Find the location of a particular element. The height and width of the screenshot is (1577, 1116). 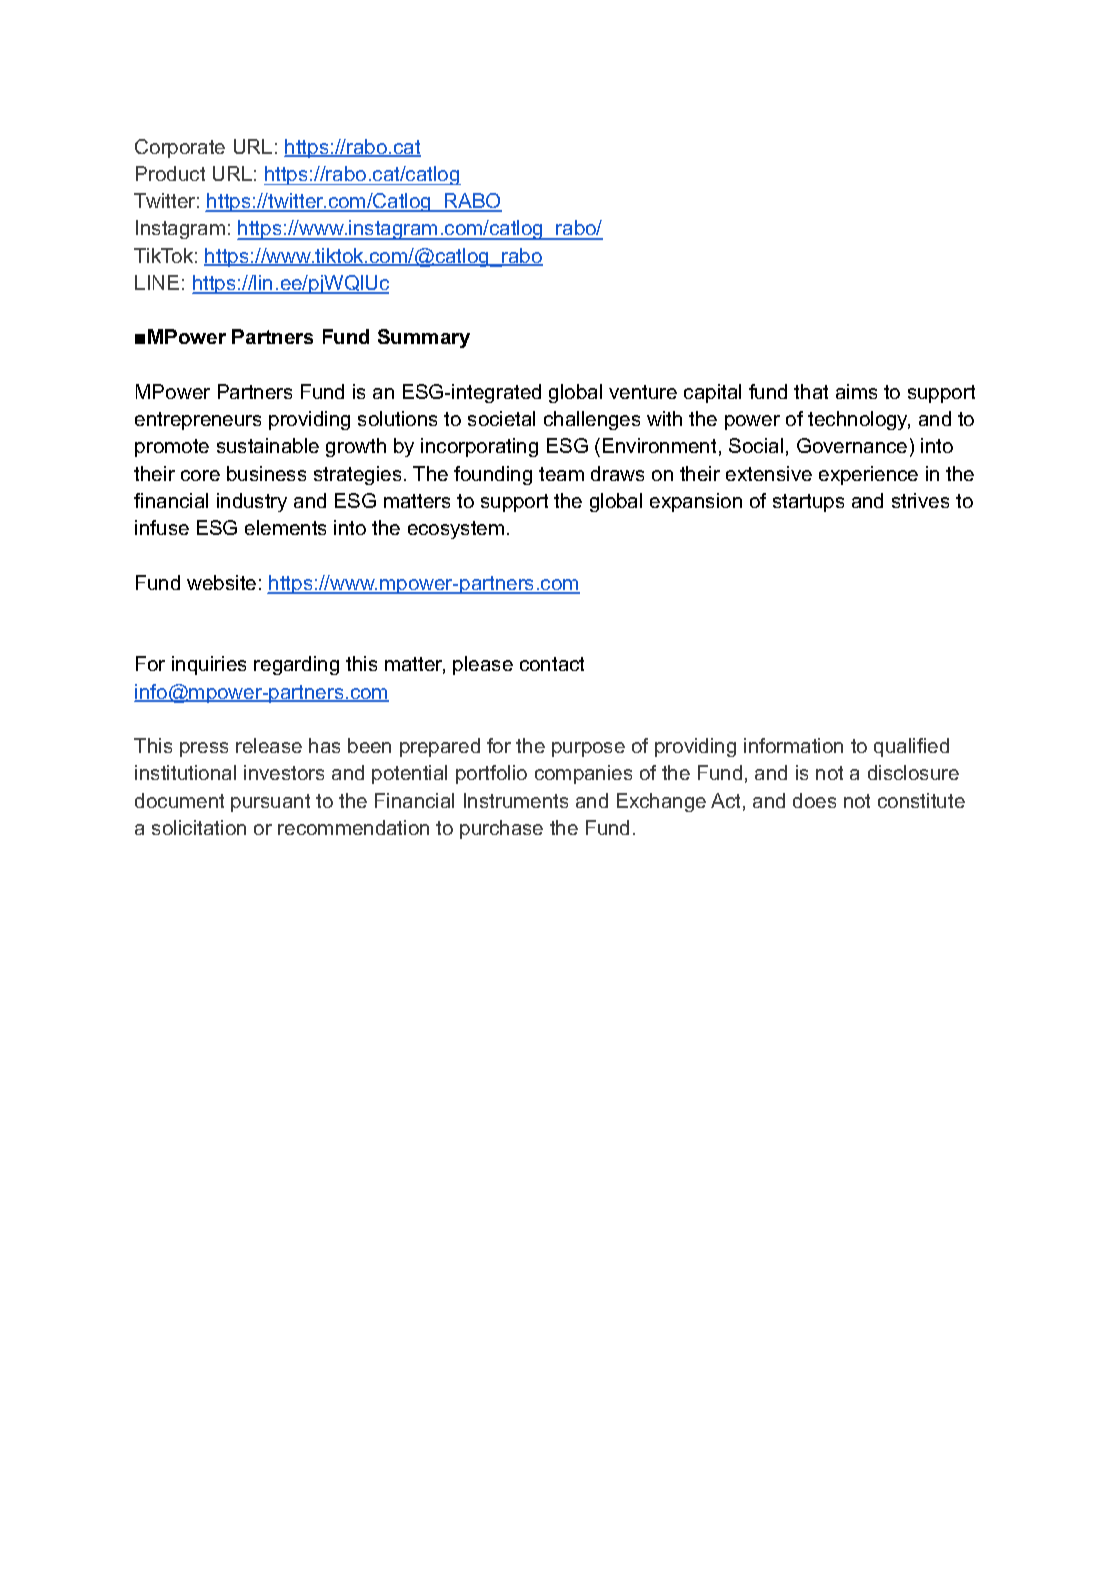

Instruments is located at coordinates (516, 800).
